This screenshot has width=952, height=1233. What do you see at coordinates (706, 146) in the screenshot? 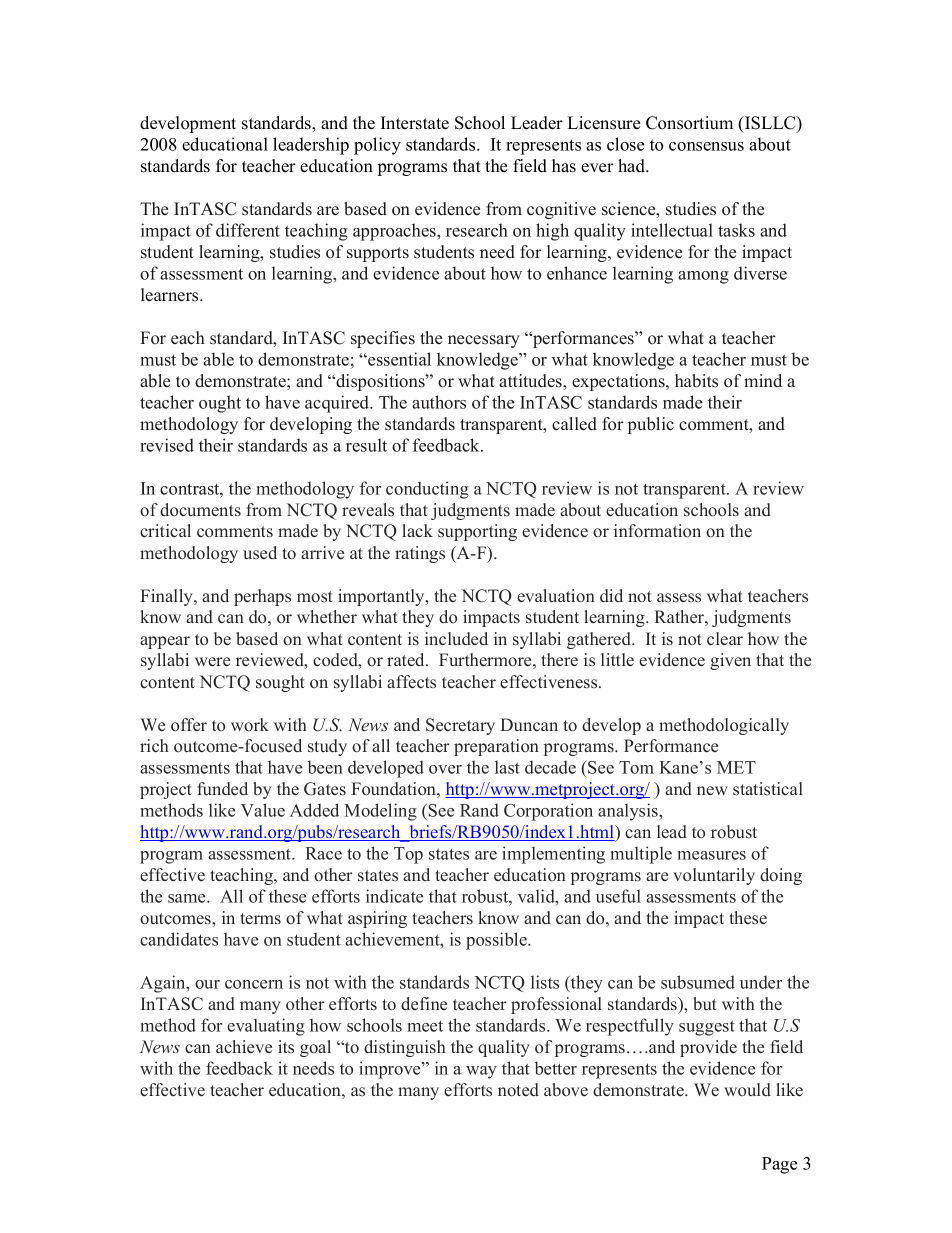
I see `consensus` at bounding box center [706, 146].
